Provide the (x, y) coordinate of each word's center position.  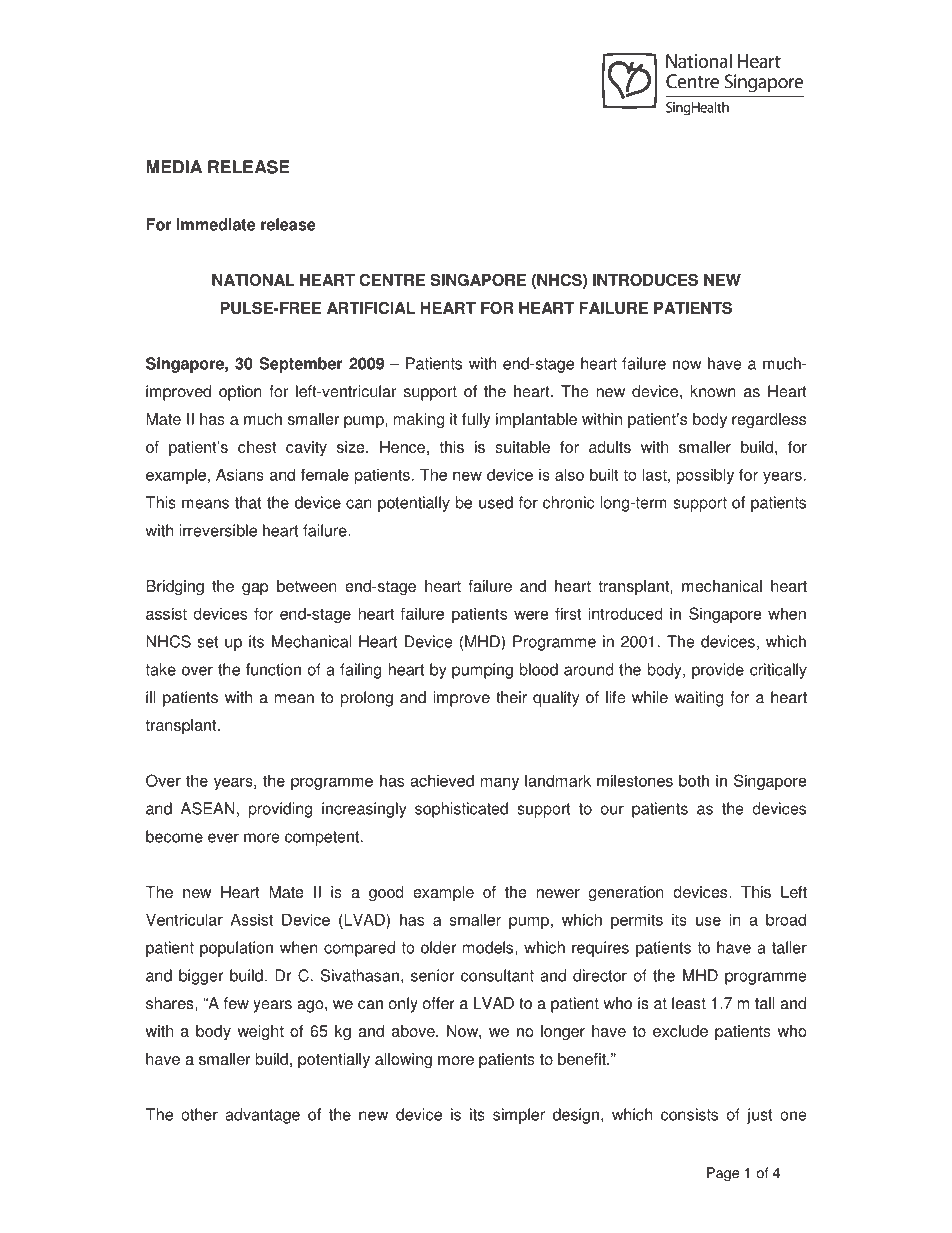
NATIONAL (253, 279)
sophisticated (461, 810)
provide (718, 671)
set (208, 642)
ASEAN (207, 808)
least (689, 1003)
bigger (201, 977)
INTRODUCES (645, 279)
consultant (497, 975)
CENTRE (392, 280)
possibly (705, 476)
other (199, 1114)
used (496, 502)
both (694, 780)
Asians (240, 474)
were (531, 615)
